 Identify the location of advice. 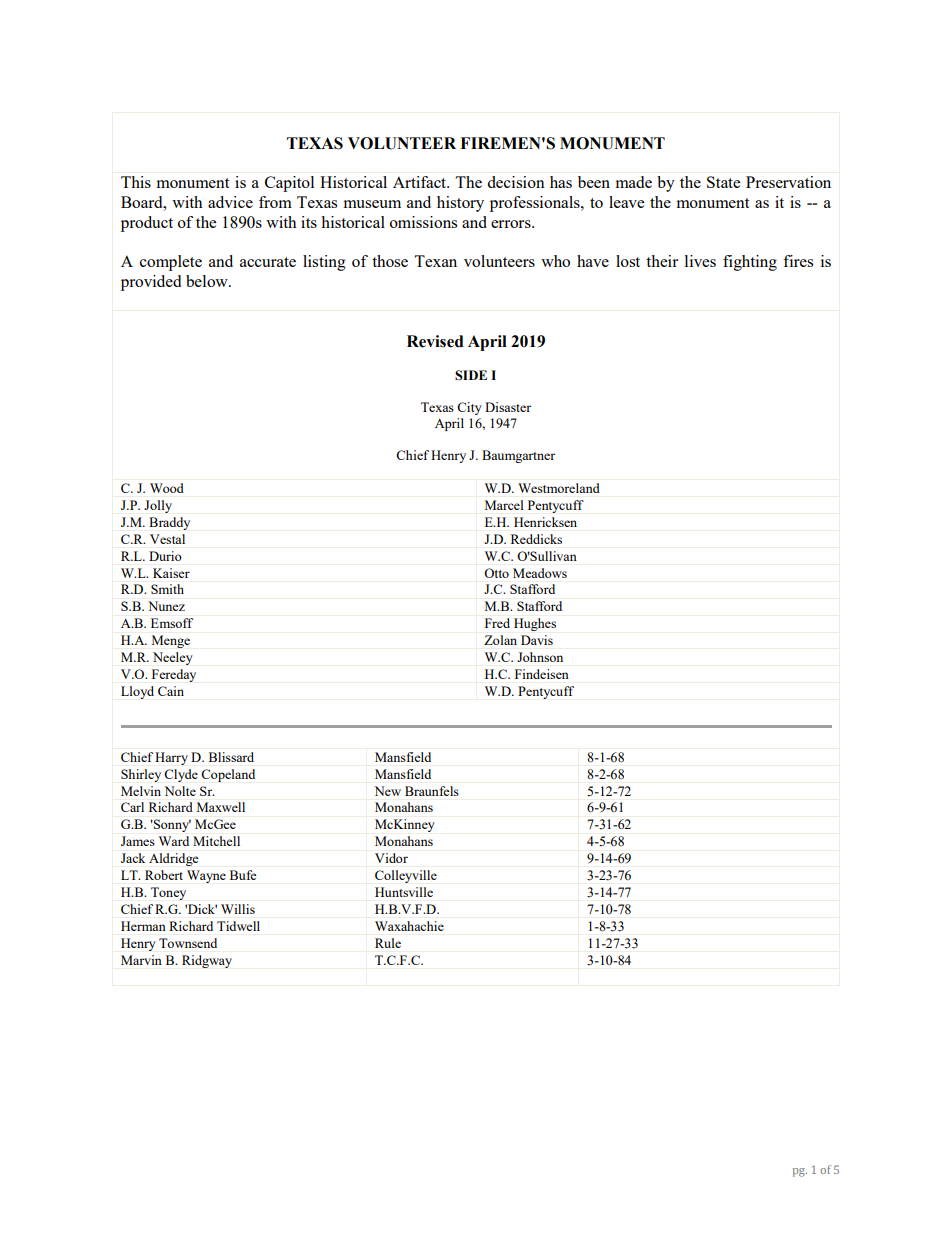
(230, 202).
